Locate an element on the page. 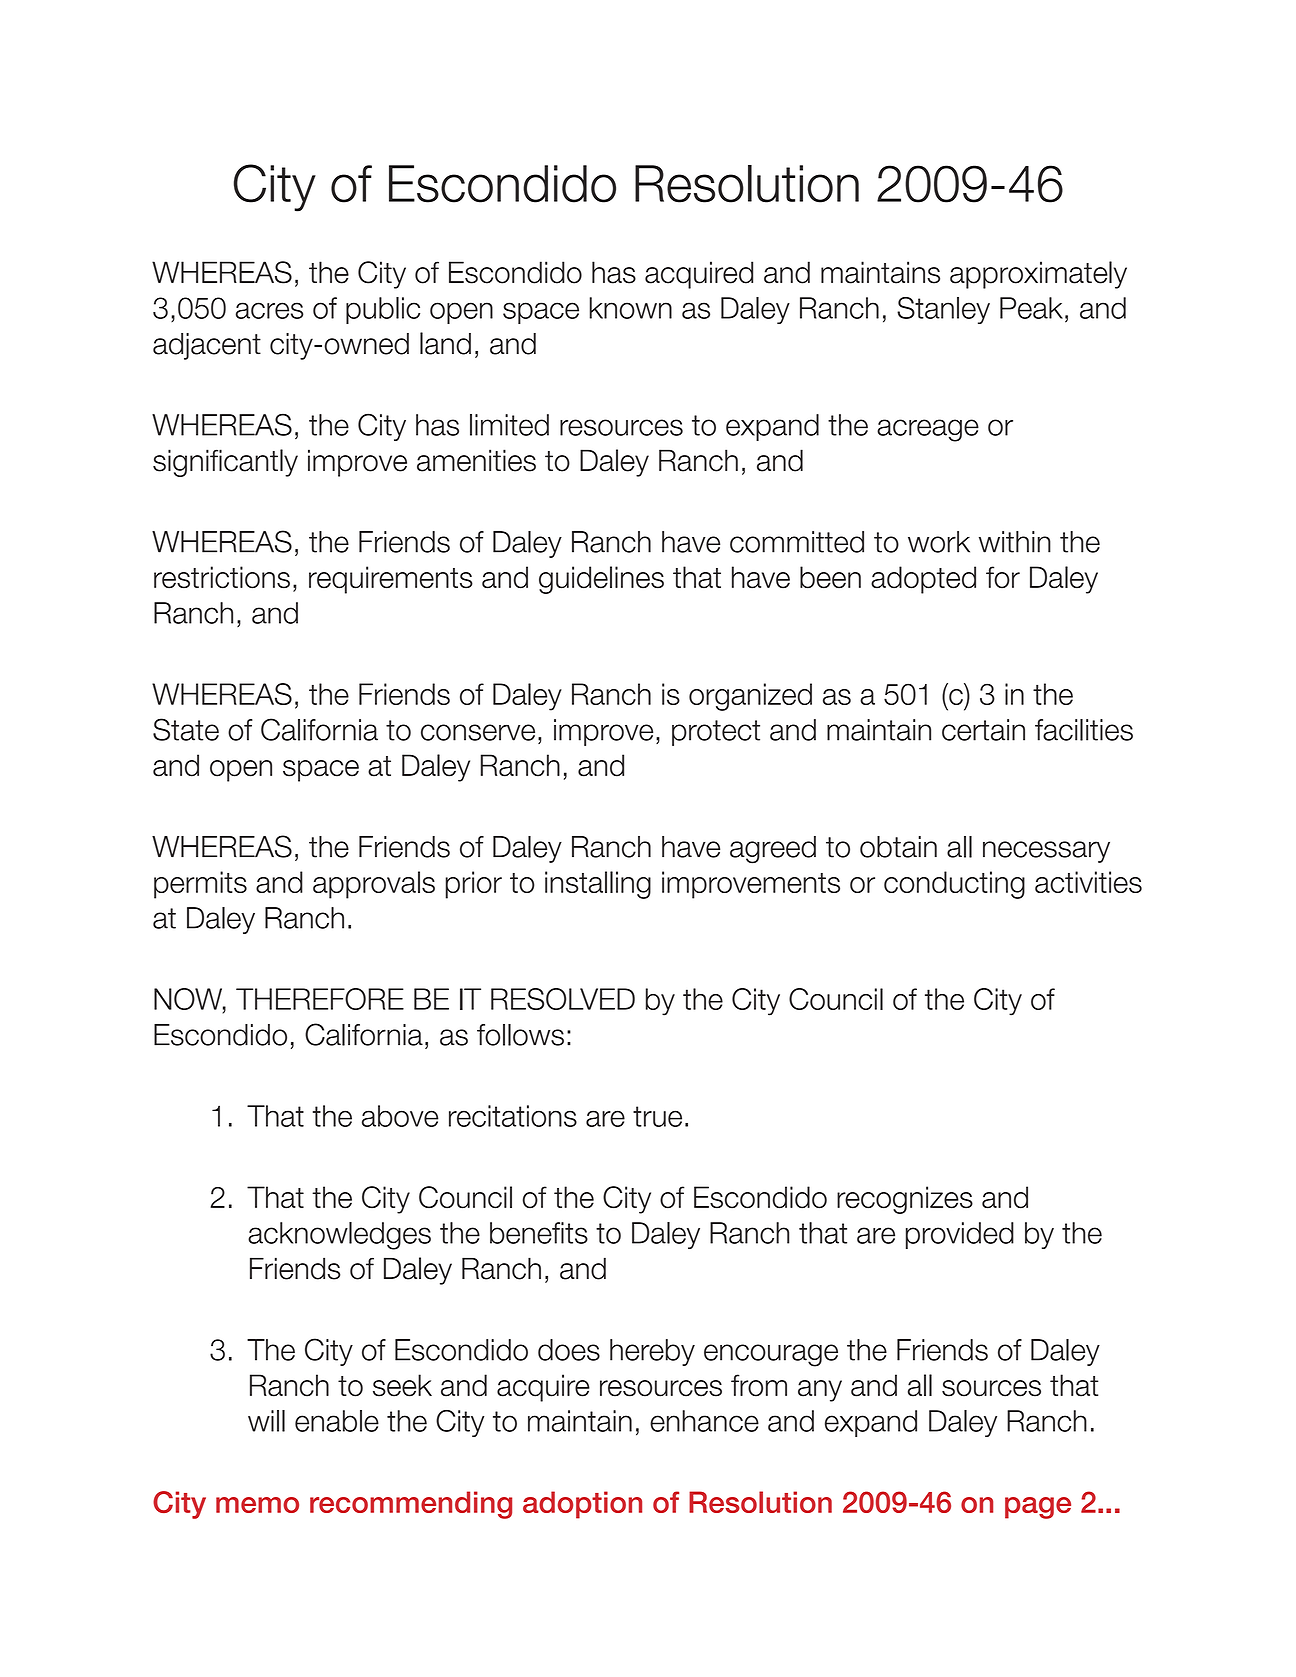 The height and width of the image is (1677, 1296). recognizes is located at coordinates (905, 1200).
